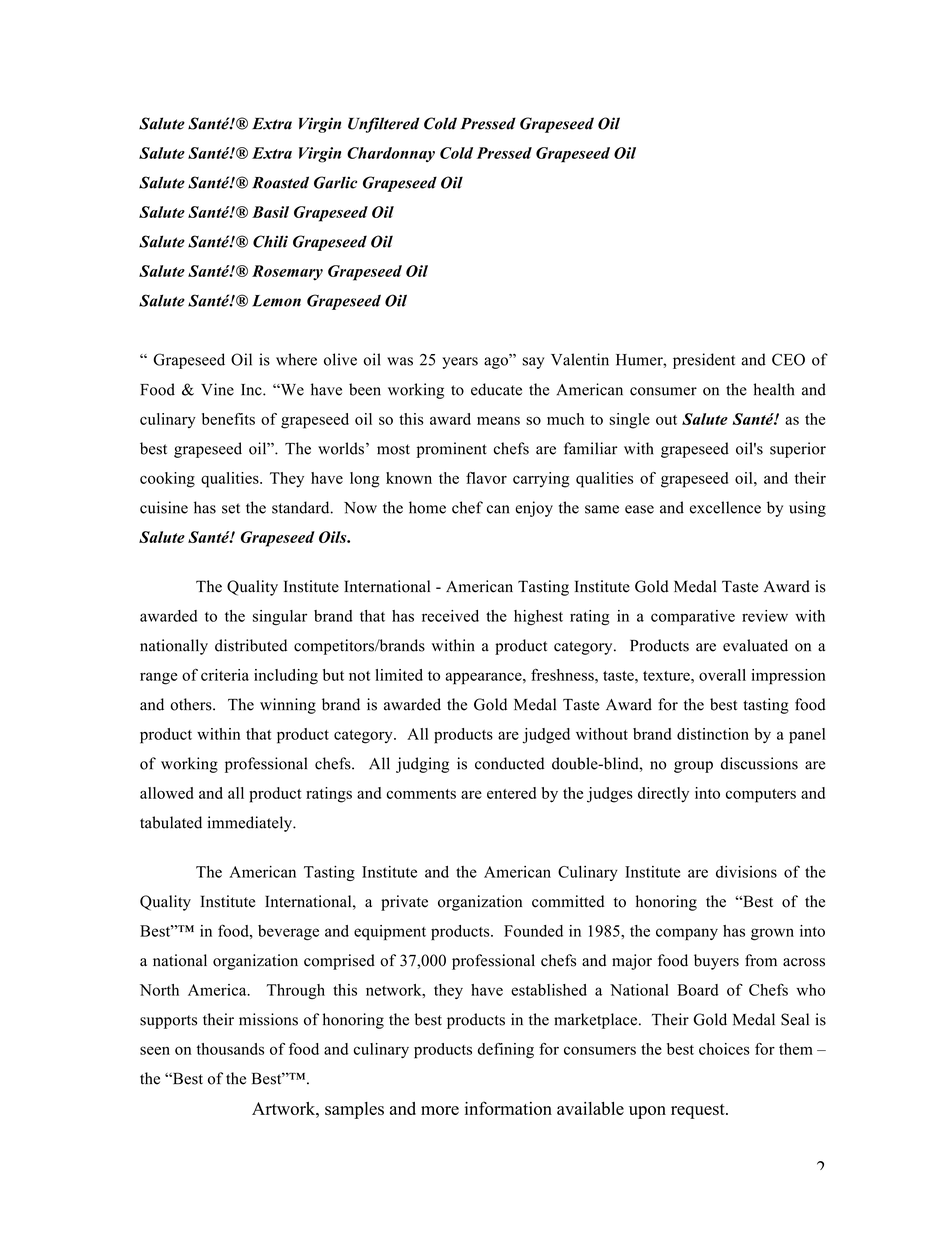 The width and height of the document is (952, 1233). What do you see at coordinates (759, 763) in the document?
I see `discussions` at bounding box center [759, 763].
